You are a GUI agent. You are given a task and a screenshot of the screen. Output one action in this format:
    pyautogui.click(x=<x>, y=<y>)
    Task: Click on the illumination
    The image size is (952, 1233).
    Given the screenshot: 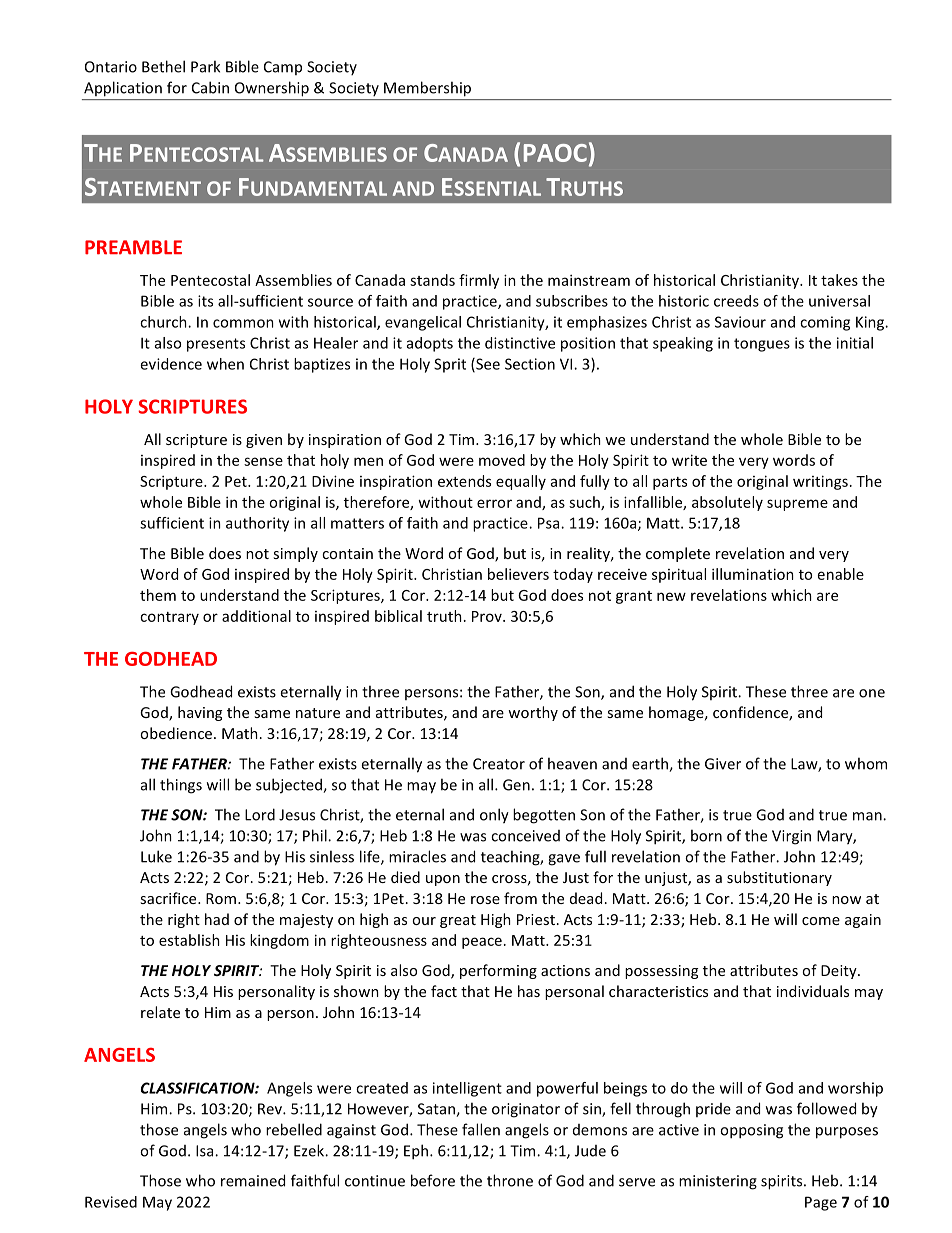 What is the action you would take?
    pyautogui.click(x=753, y=574)
